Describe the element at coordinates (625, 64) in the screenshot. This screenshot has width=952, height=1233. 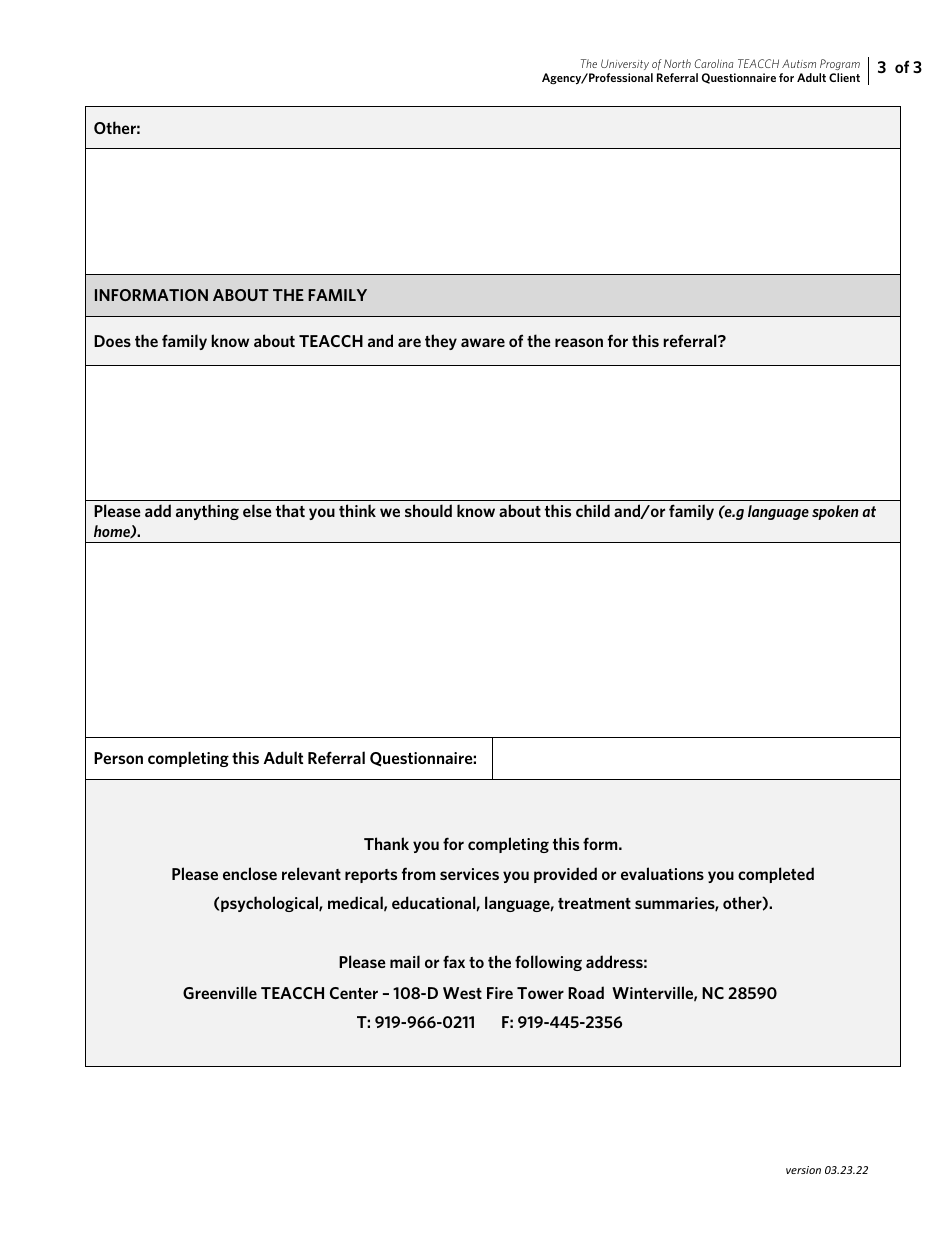
I see `University` at that location.
